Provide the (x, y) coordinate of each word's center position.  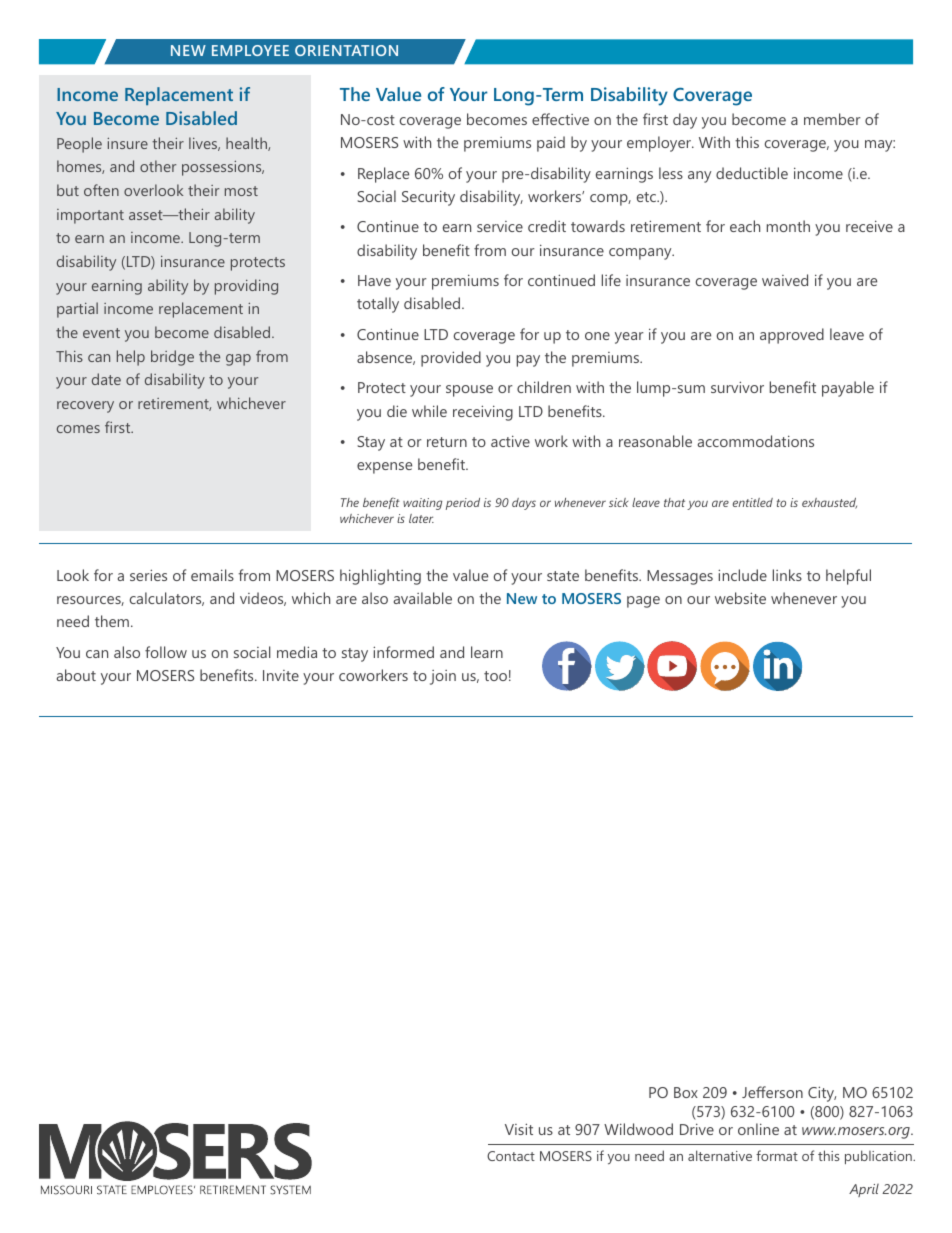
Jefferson (772, 1092)
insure (127, 143)
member (832, 119)
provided (451, 359)
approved (792, 336)
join (443, 677)
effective (560, 119)
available (423, 598)
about (76, 675)
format (777, 1155)
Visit (519, 1129)
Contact (511, 1156)
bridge (172, 358)
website (740, 598)
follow (166, 652)
